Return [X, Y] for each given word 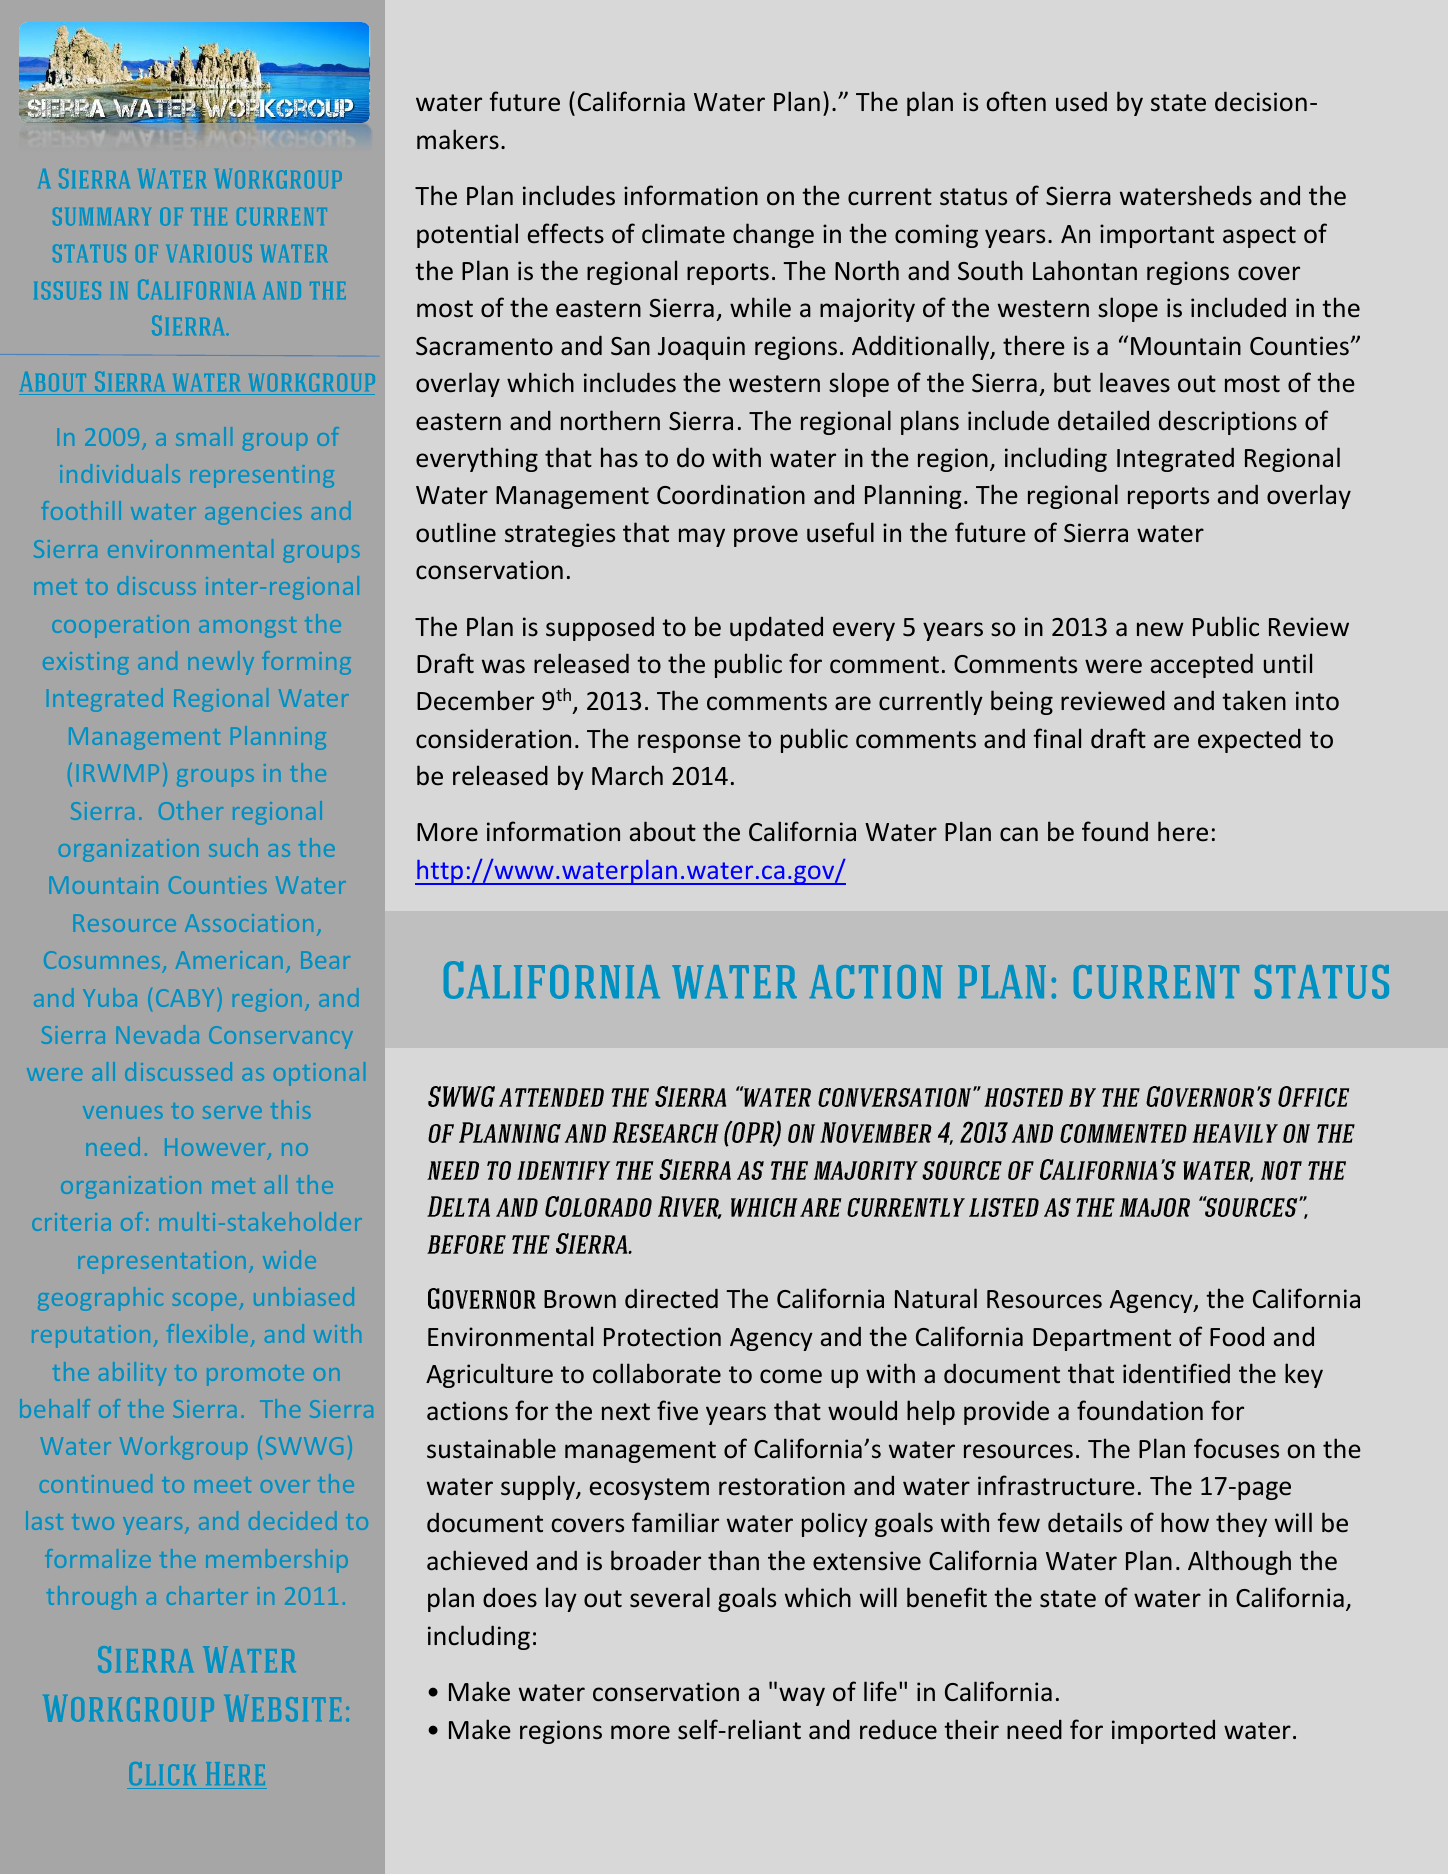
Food [1237, 1337]
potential [467, 235]
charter [207, 1595]
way [802, 1696]
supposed [600, 628]
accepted [1202, 665]
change [773, 235]
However [216, 1149]
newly [221, 663]
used [1081, 101]
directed [671, 1298]
